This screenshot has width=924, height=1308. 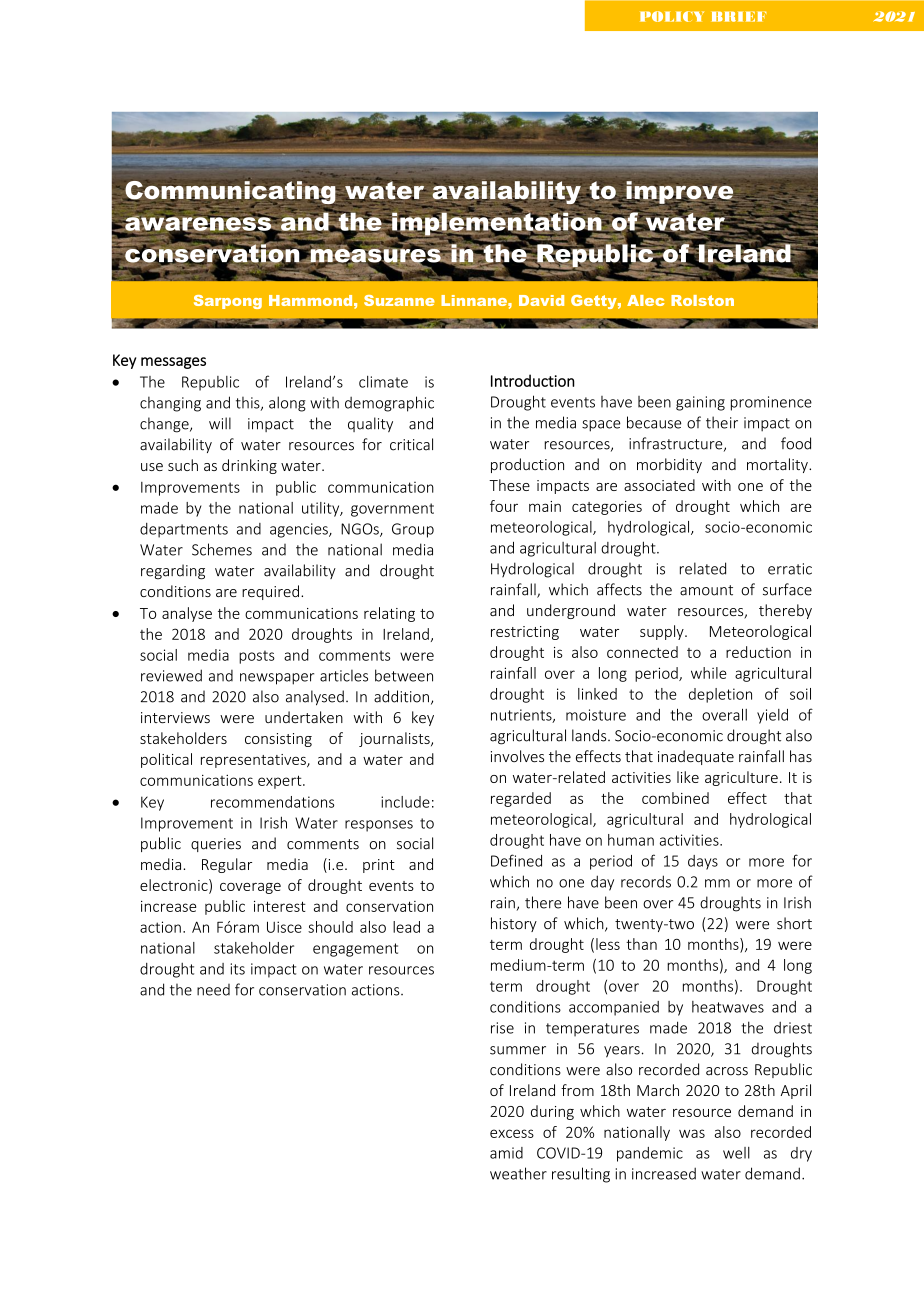 What do you see at coordinates (506, 1153) in the screenshot?
I see `amid` at bounding box center [506, 1153].
